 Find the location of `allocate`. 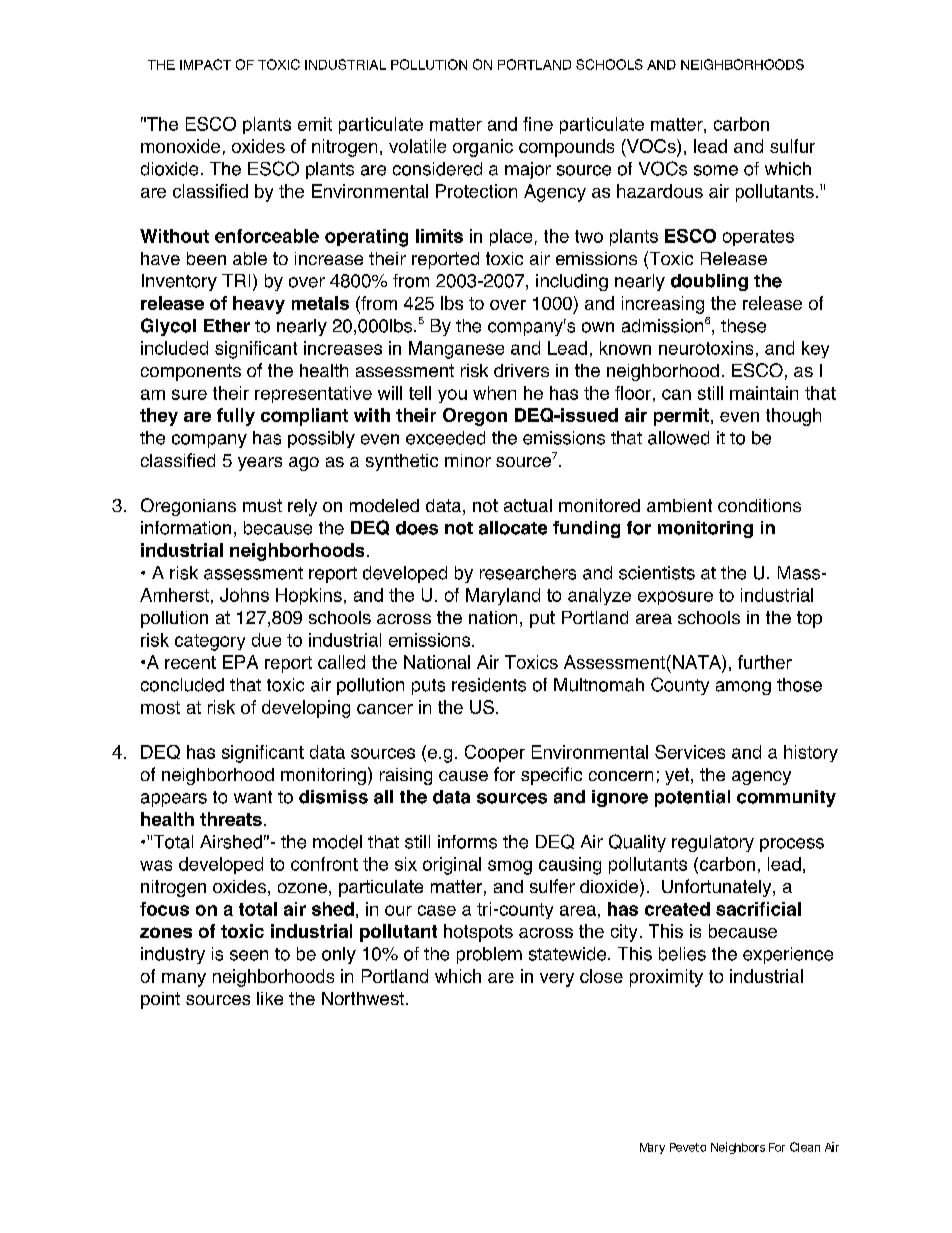

allocate is located at coordinates (513, 528).
